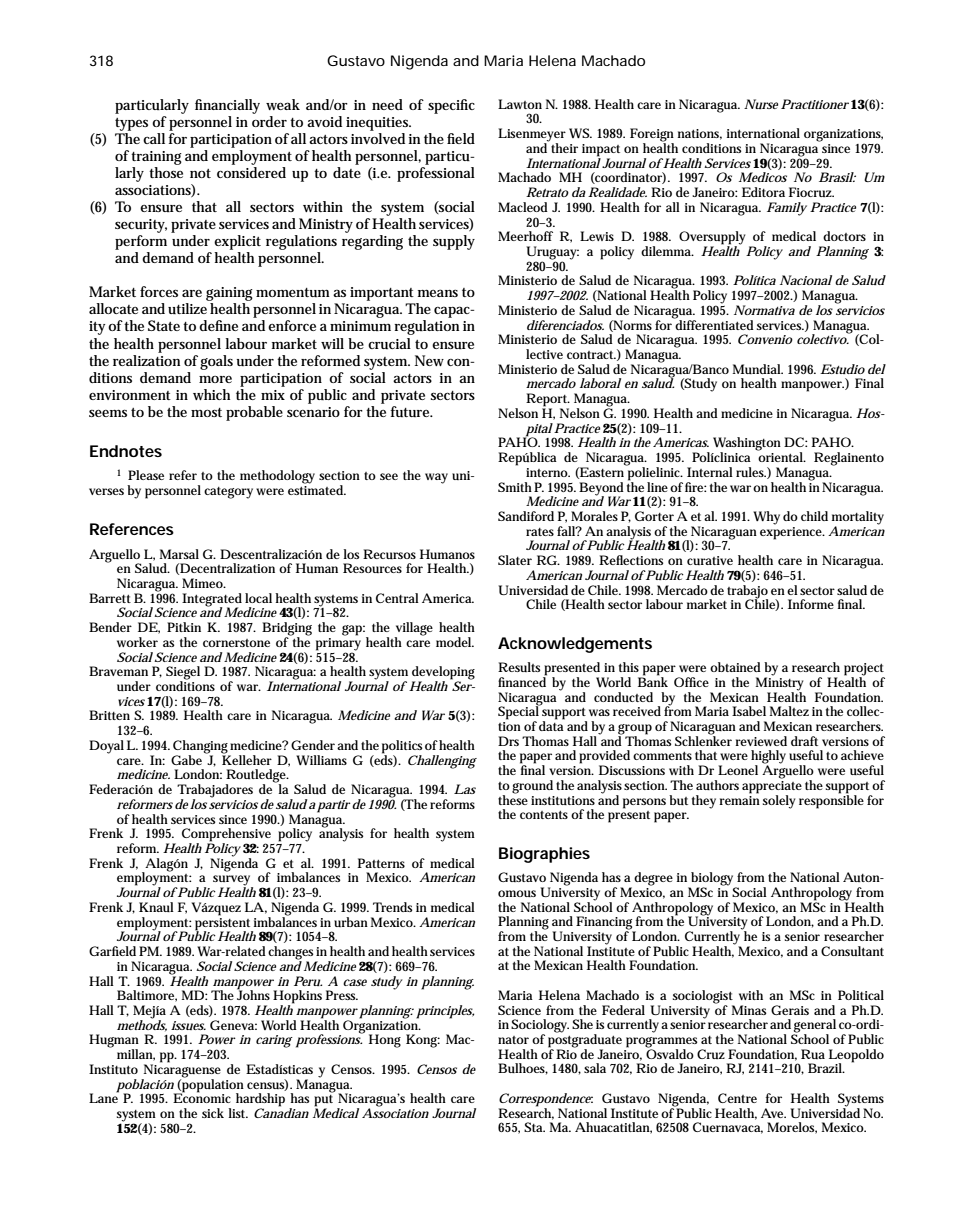  Describe the element at coordinates (226, 836) in the image. I see `Comprehensive` at that location.
